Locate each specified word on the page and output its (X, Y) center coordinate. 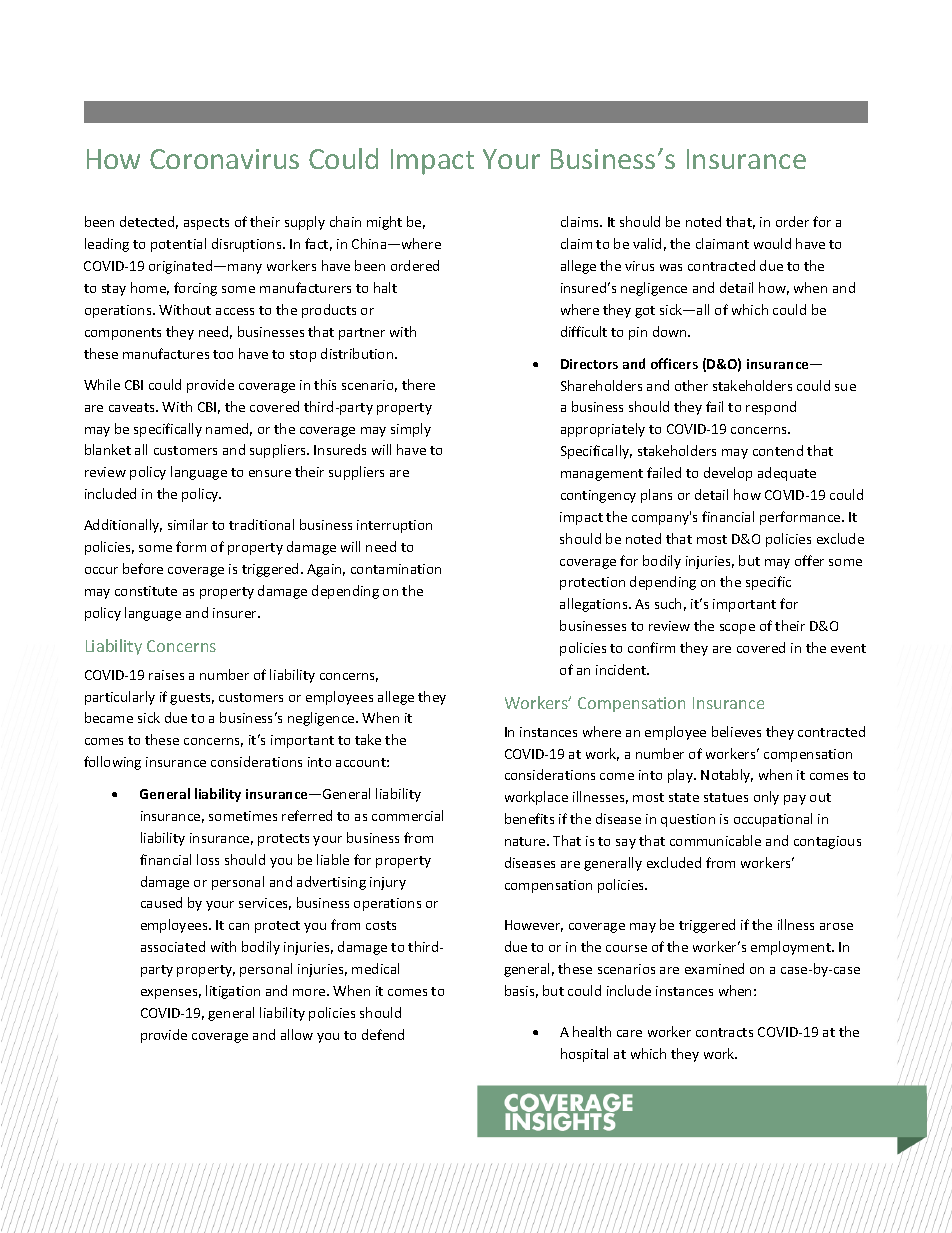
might (384, 223)
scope (737, 629)
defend (383, 1034)
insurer (236, 613)
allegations (595, 605)
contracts (724, 1032)
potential (178, 245)
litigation (233, 992)
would (772, 243)
